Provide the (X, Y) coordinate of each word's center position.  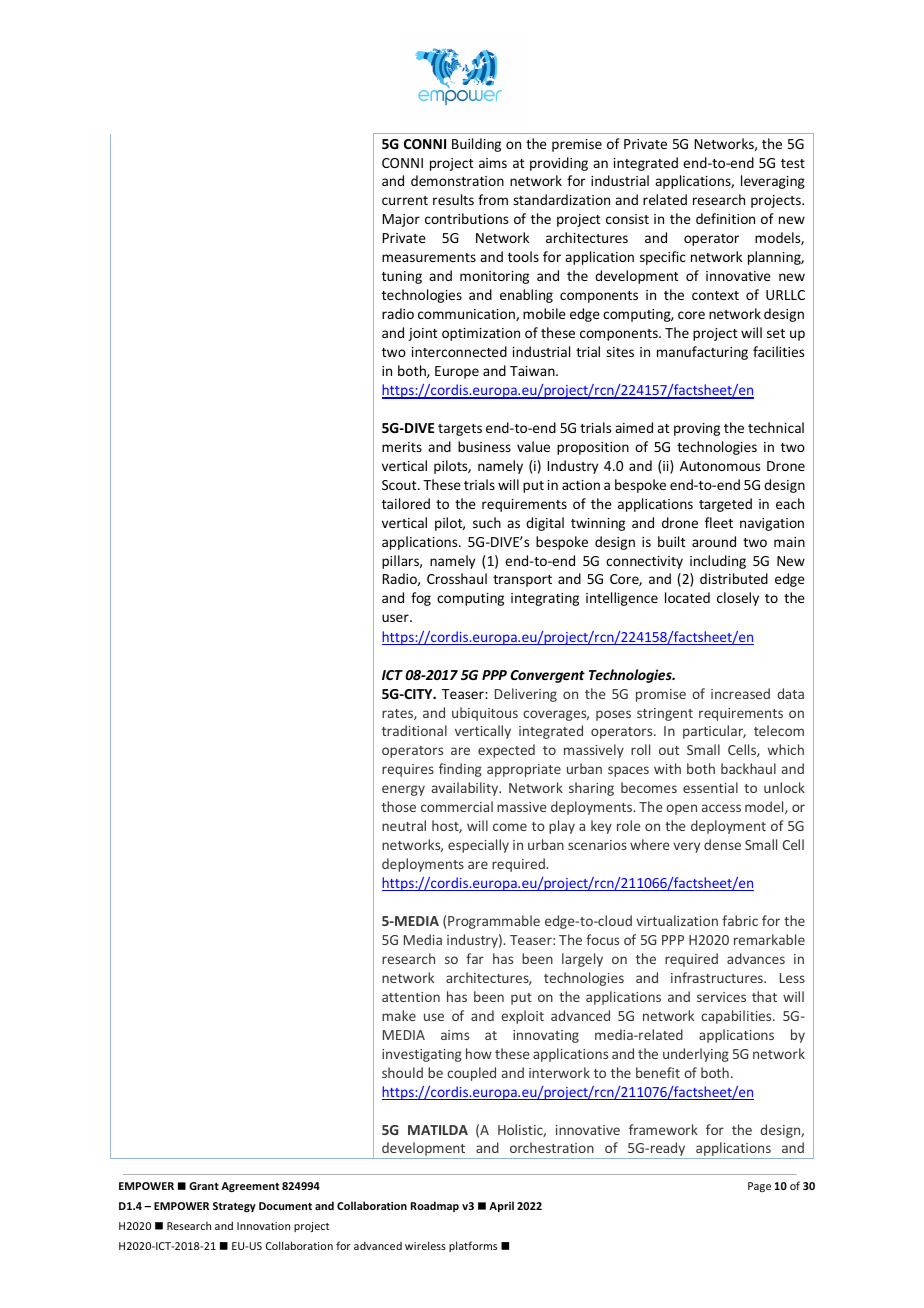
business (484, 446)
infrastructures (718, 977)
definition (725, 218)
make (399, 1015)
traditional (414, 730)
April (501, 1206)
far (475, 958)
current (405, 200)
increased (740, 693)
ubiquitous (485, 714)
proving (697, 429)
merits (402, 447)
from (493, 199)
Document (285, 1206)
